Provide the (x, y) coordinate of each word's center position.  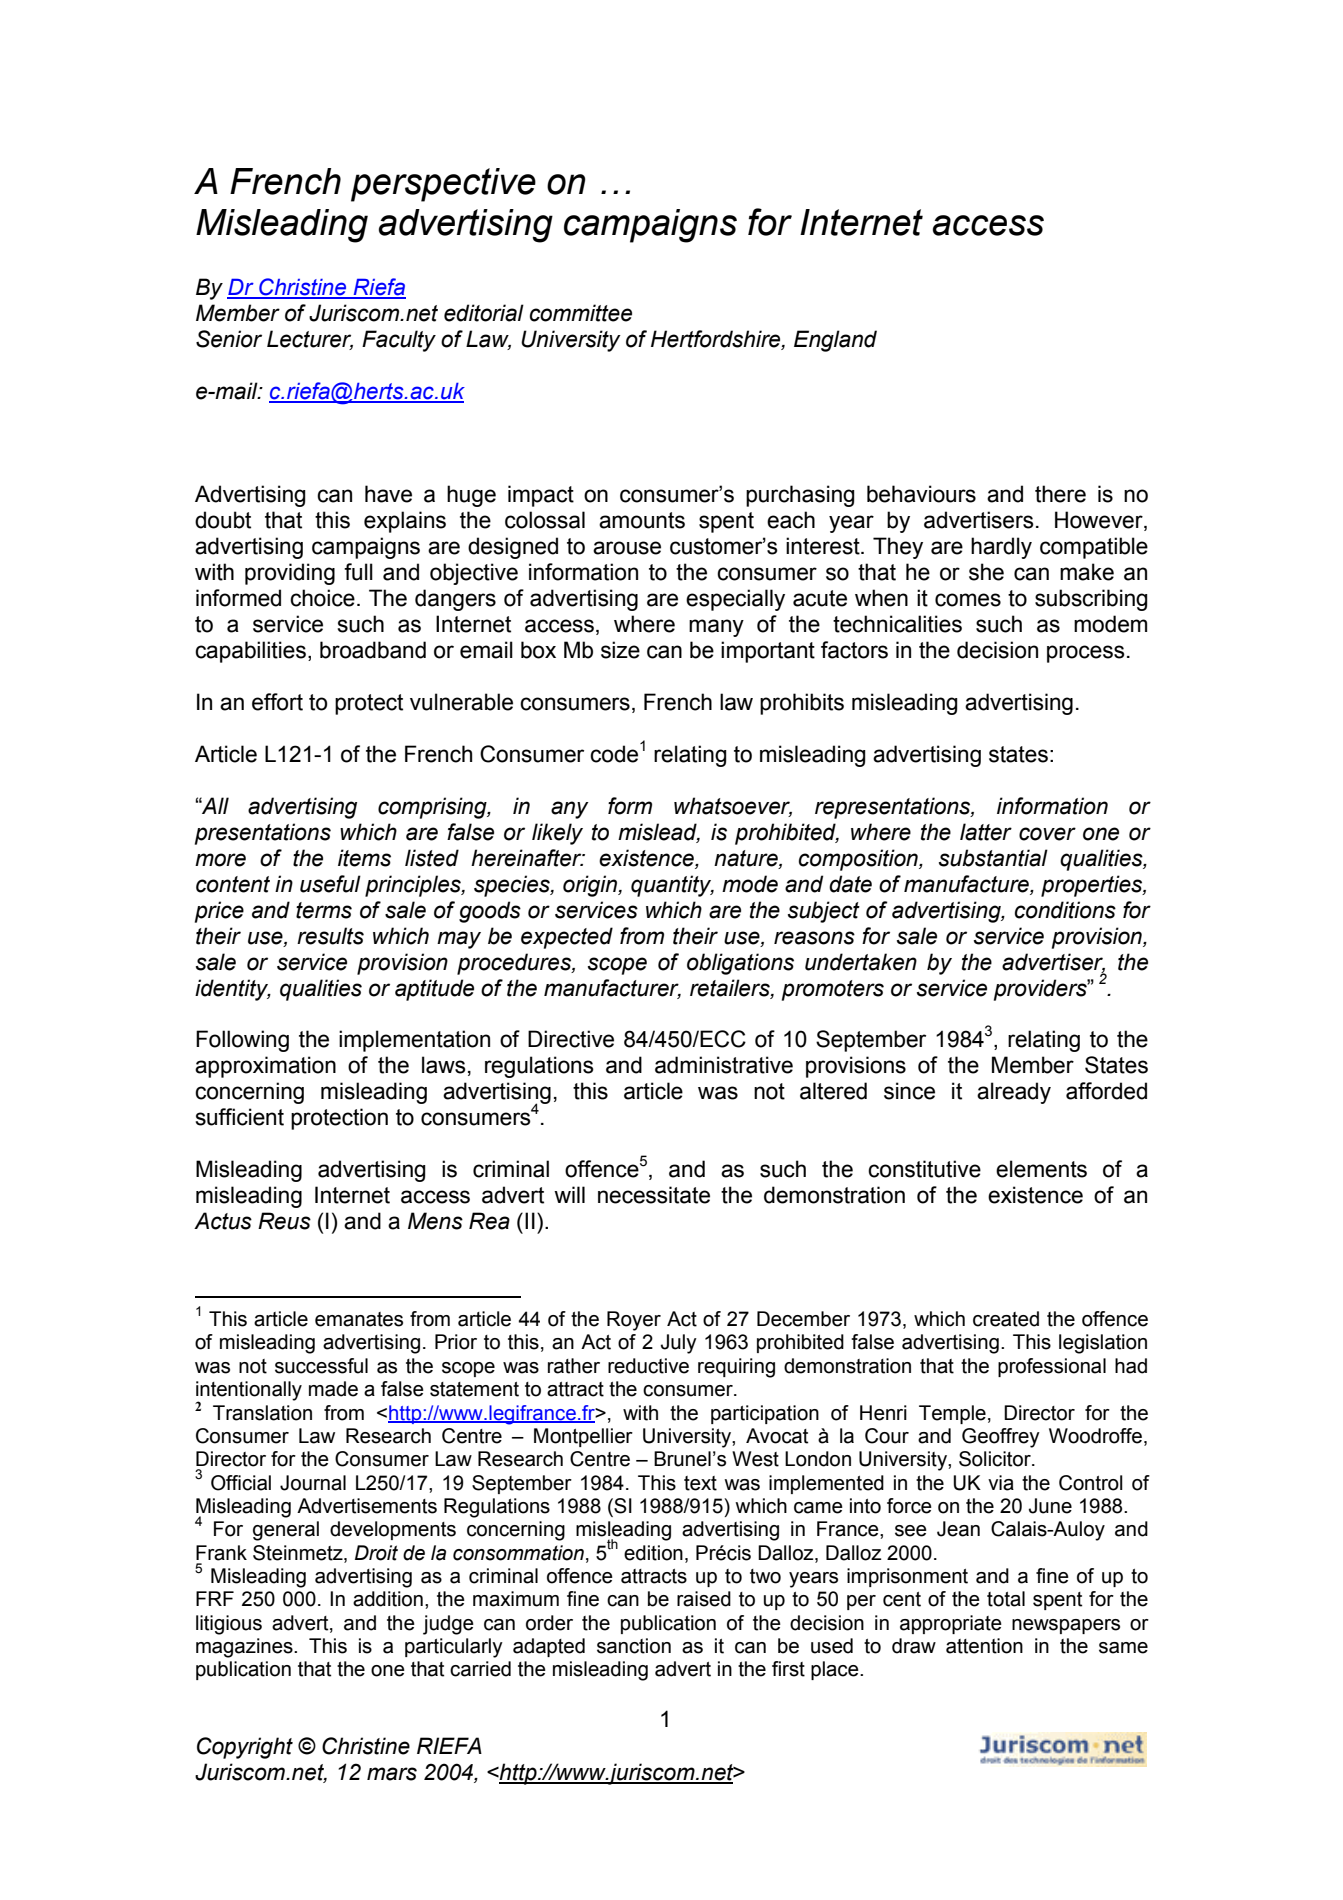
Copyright (245, 1748)
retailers (731, 988)
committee (581, 313)
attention (984, 1646)
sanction (634, 1646)
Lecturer (310, 340)
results (330, 936)
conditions (1065, 910)
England (835, 341)
